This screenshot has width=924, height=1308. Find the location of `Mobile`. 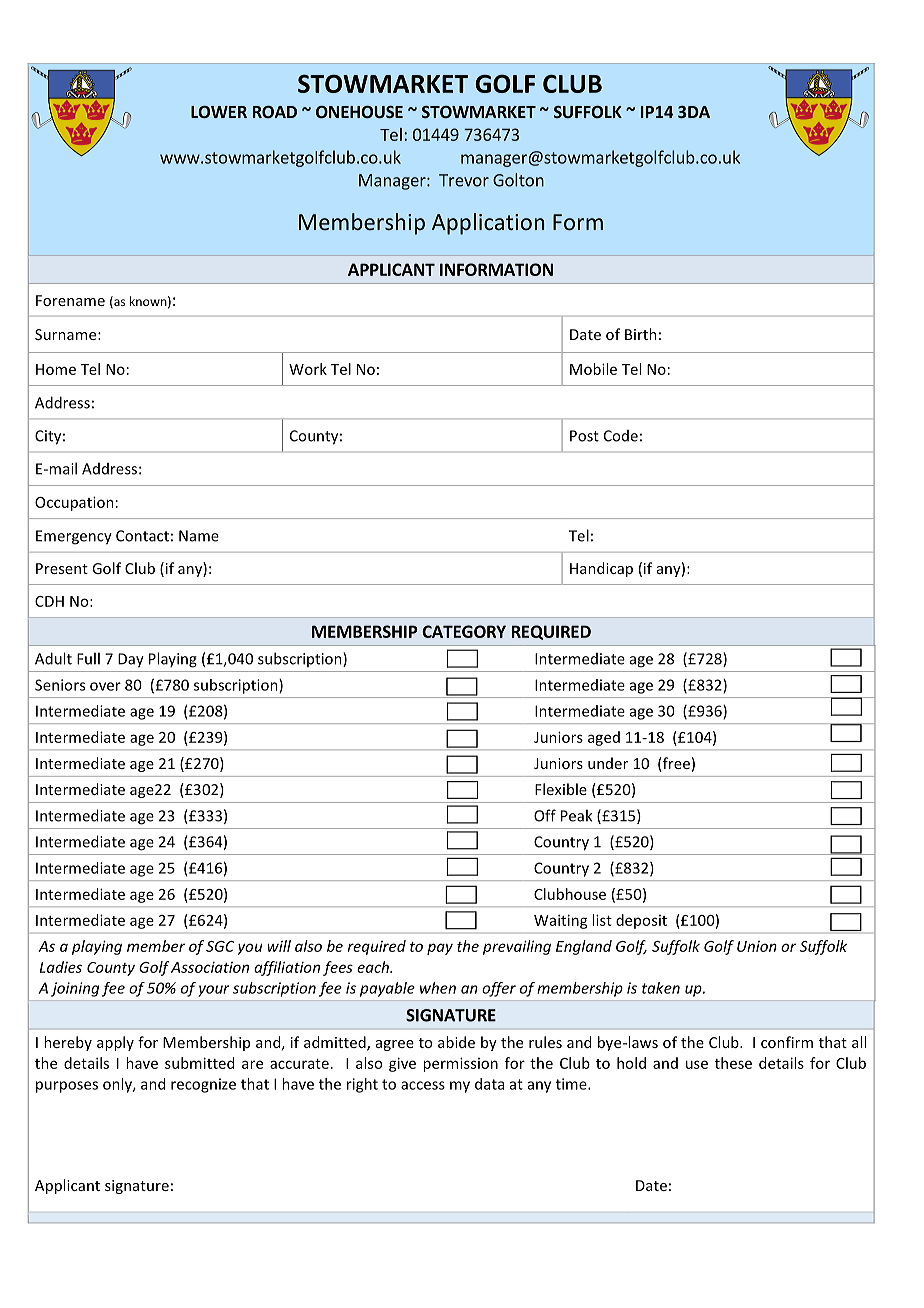

Mobile is located at coordinates (593, 369).
